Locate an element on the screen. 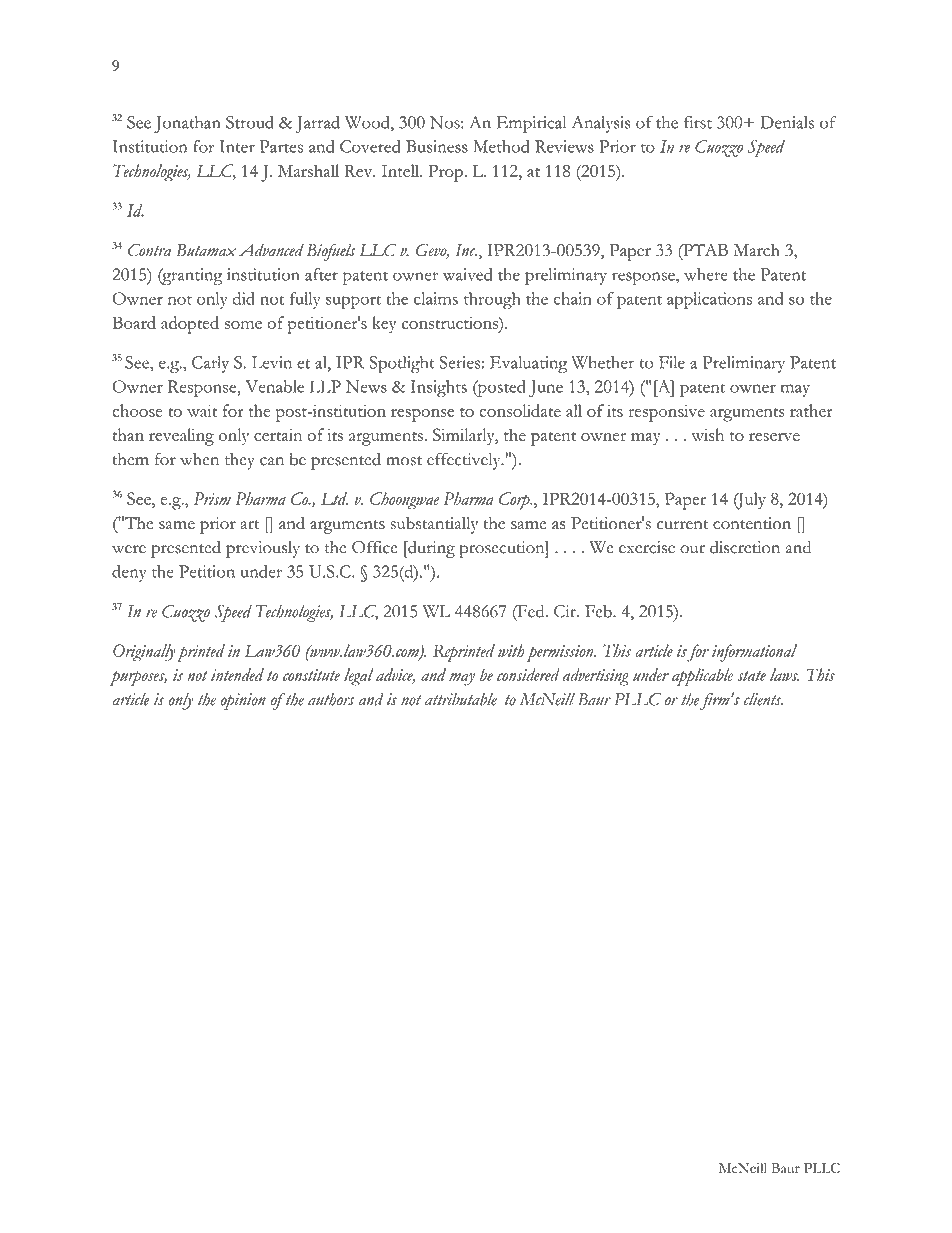 The image size is (952, 1233). waived is located at coordinates (467, 274).
